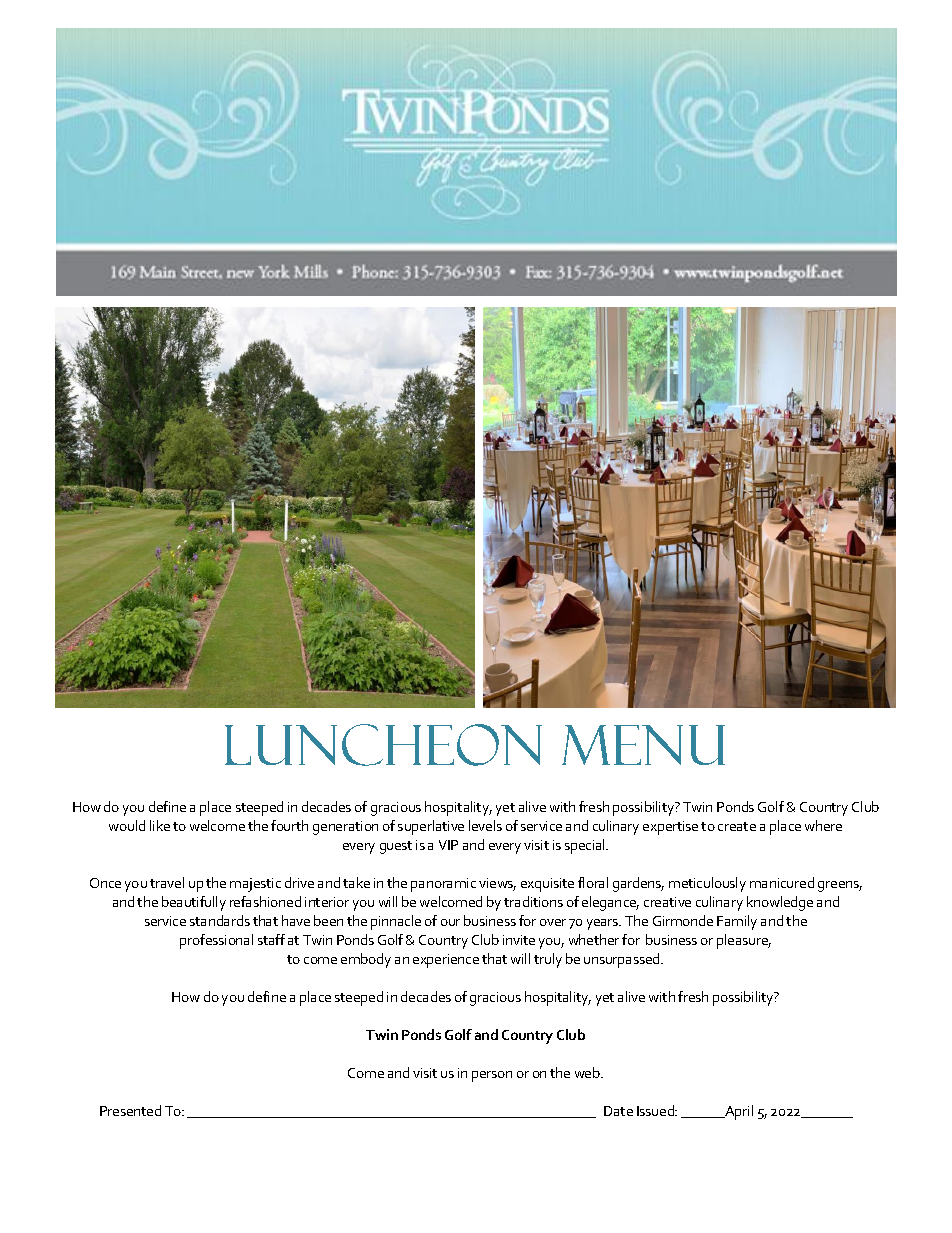  I want to click on Menu, so click(643, 745).
